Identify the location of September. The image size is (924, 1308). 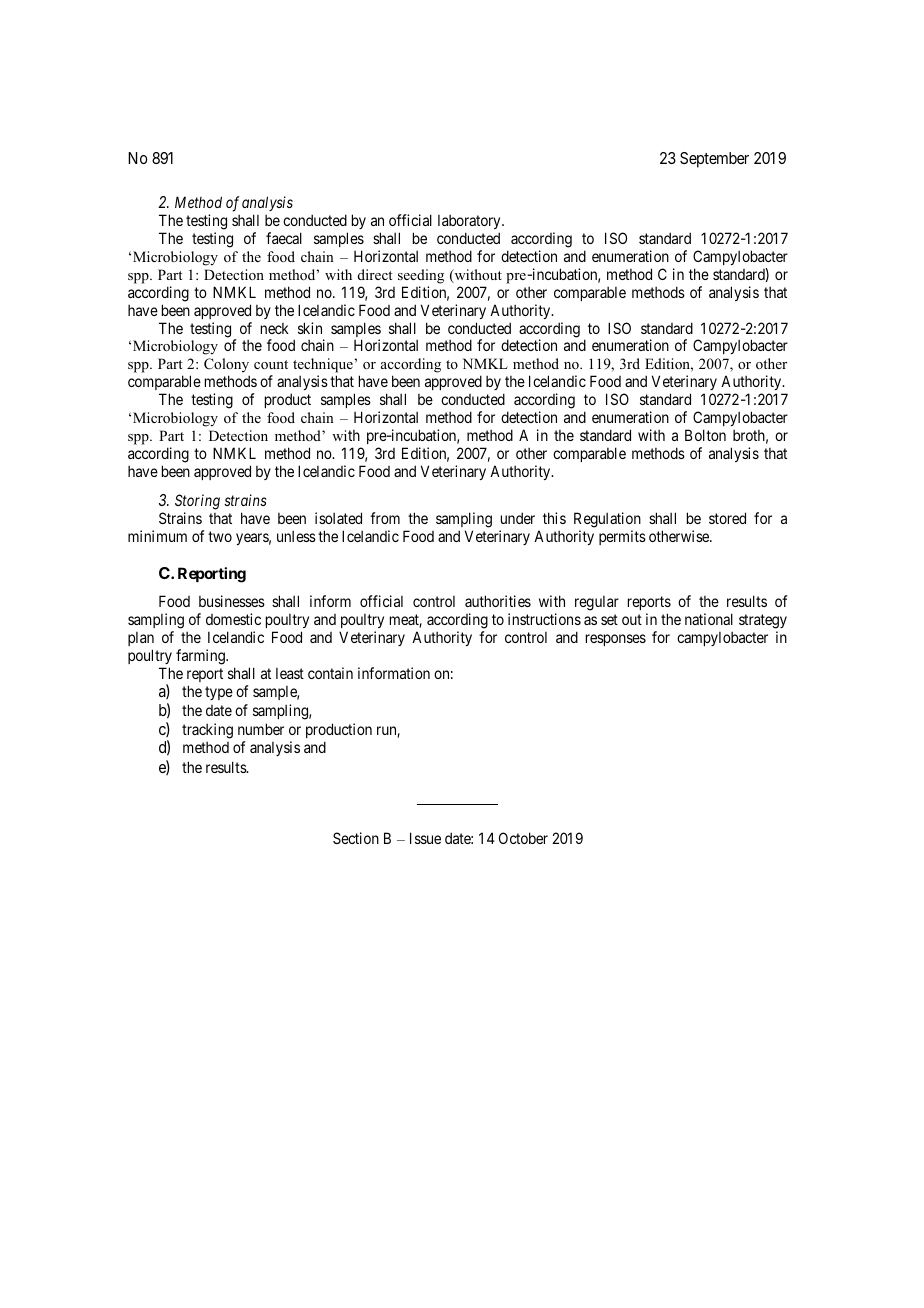
(714, 160).
